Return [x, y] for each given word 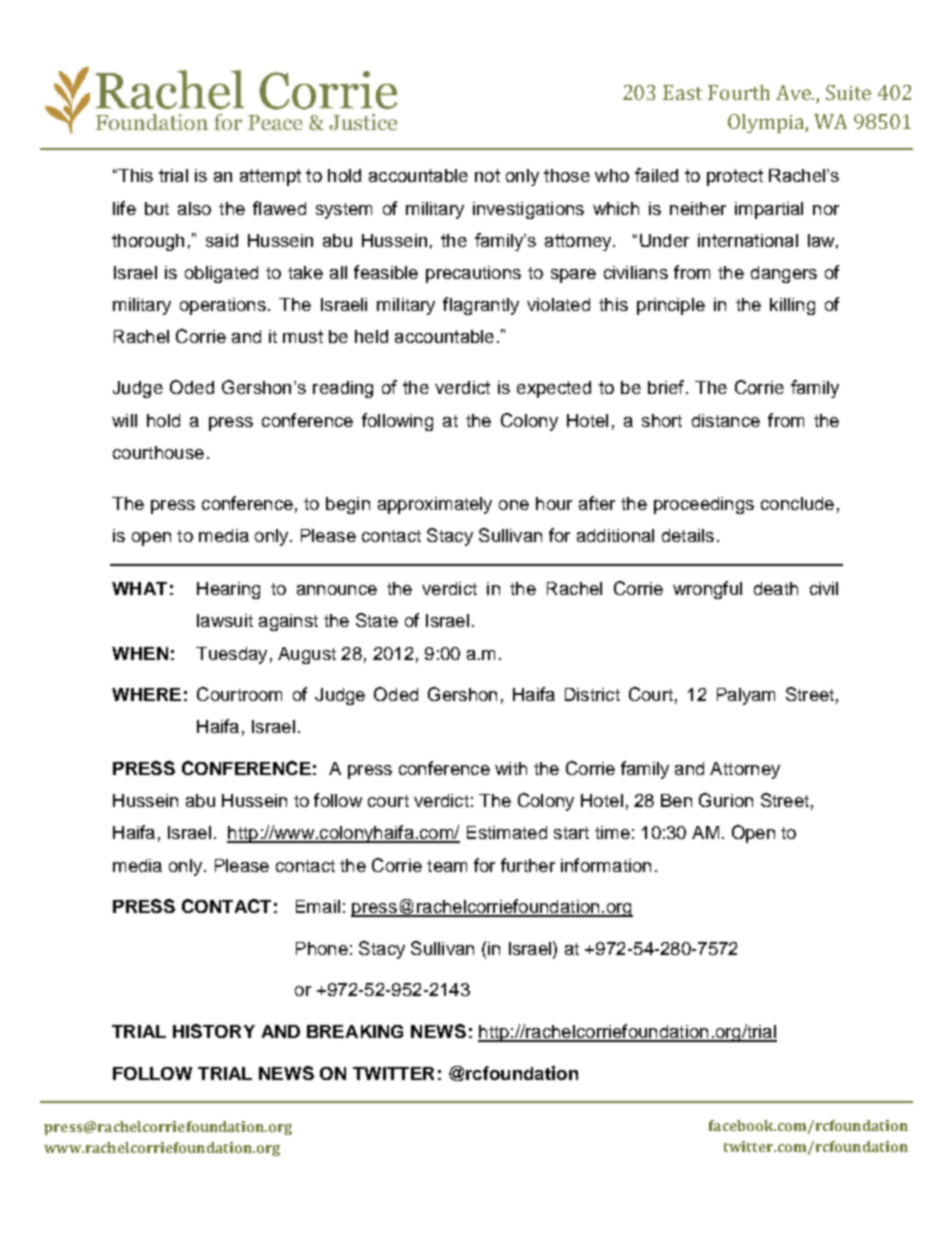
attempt [270, 177]
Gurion [726, 800]
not [487, 175]
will [124, 420]
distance [726, 420]
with [511, 768]
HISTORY [214, 1031]
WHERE [146, 694]
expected [554, 389]
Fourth [739, 92]
